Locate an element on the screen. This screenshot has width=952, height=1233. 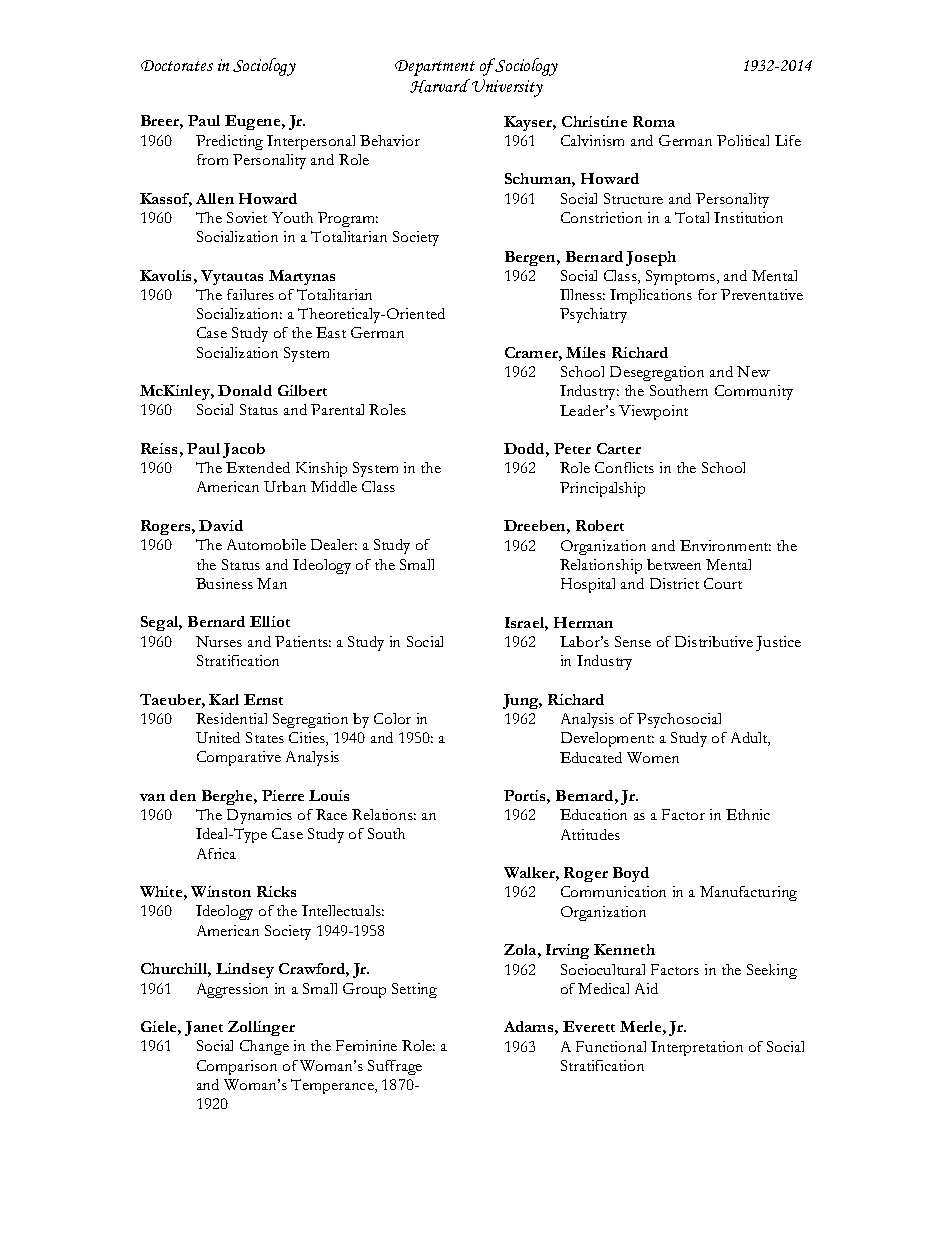
Comparison is located at coordinates (237, 1067).
